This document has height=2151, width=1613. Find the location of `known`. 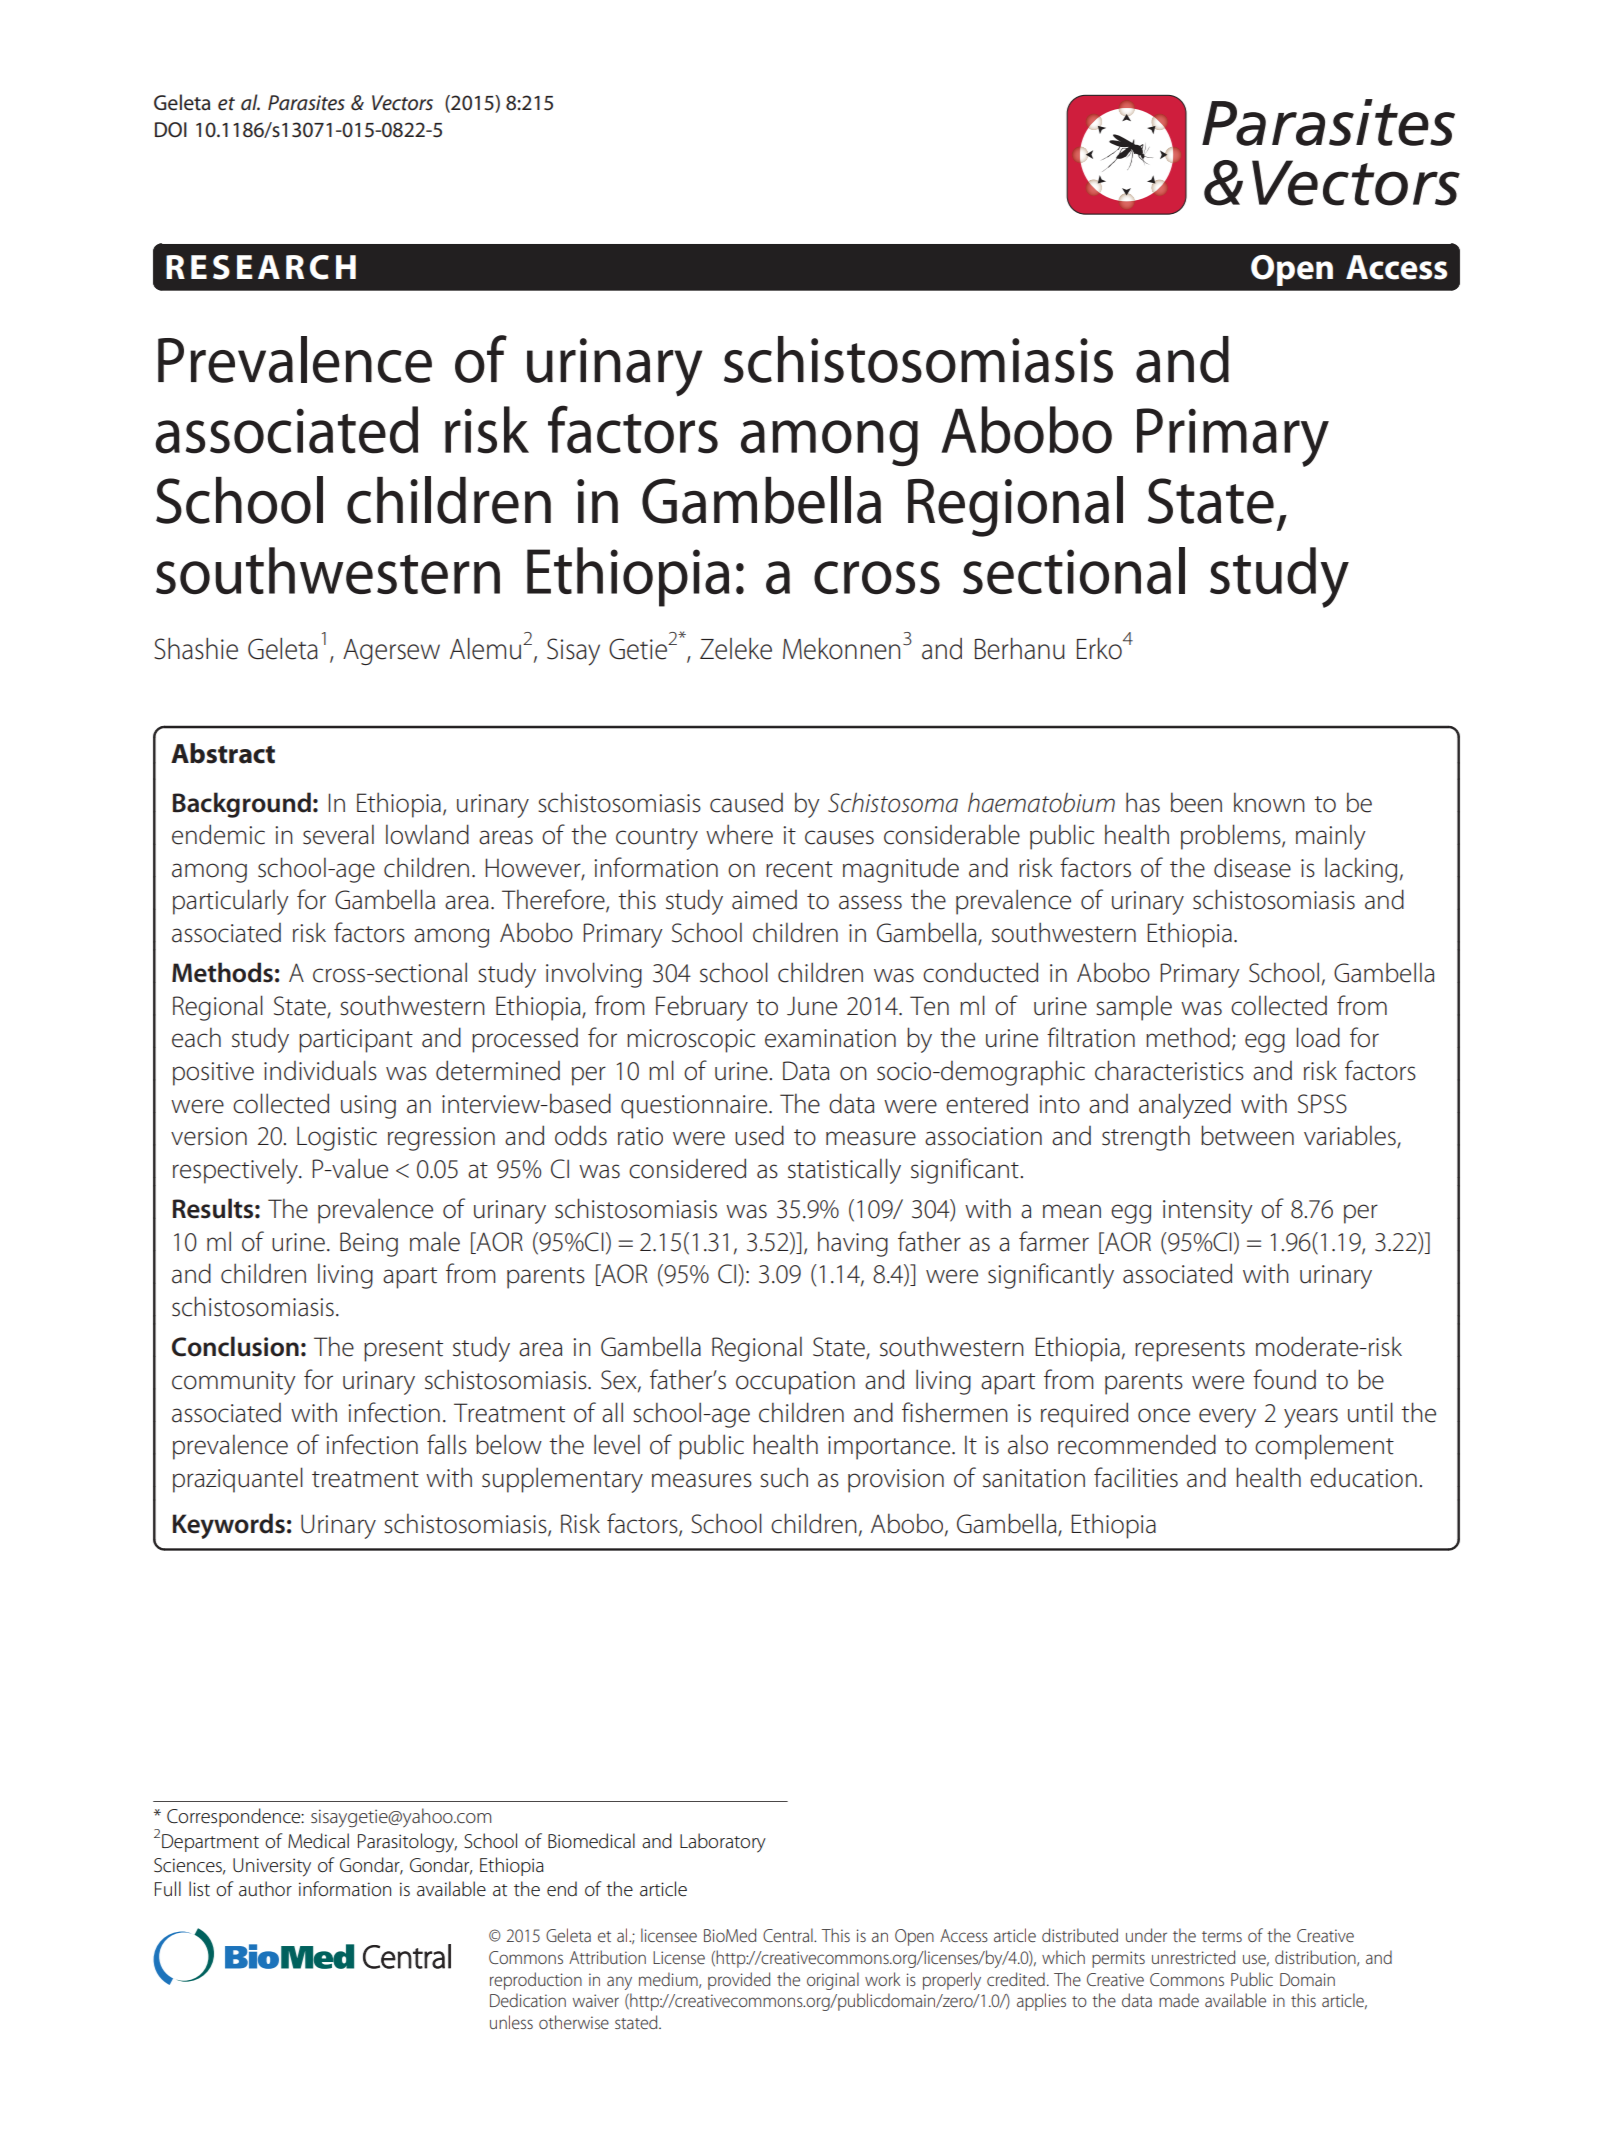

known is located at coordinates (1269, 802).
